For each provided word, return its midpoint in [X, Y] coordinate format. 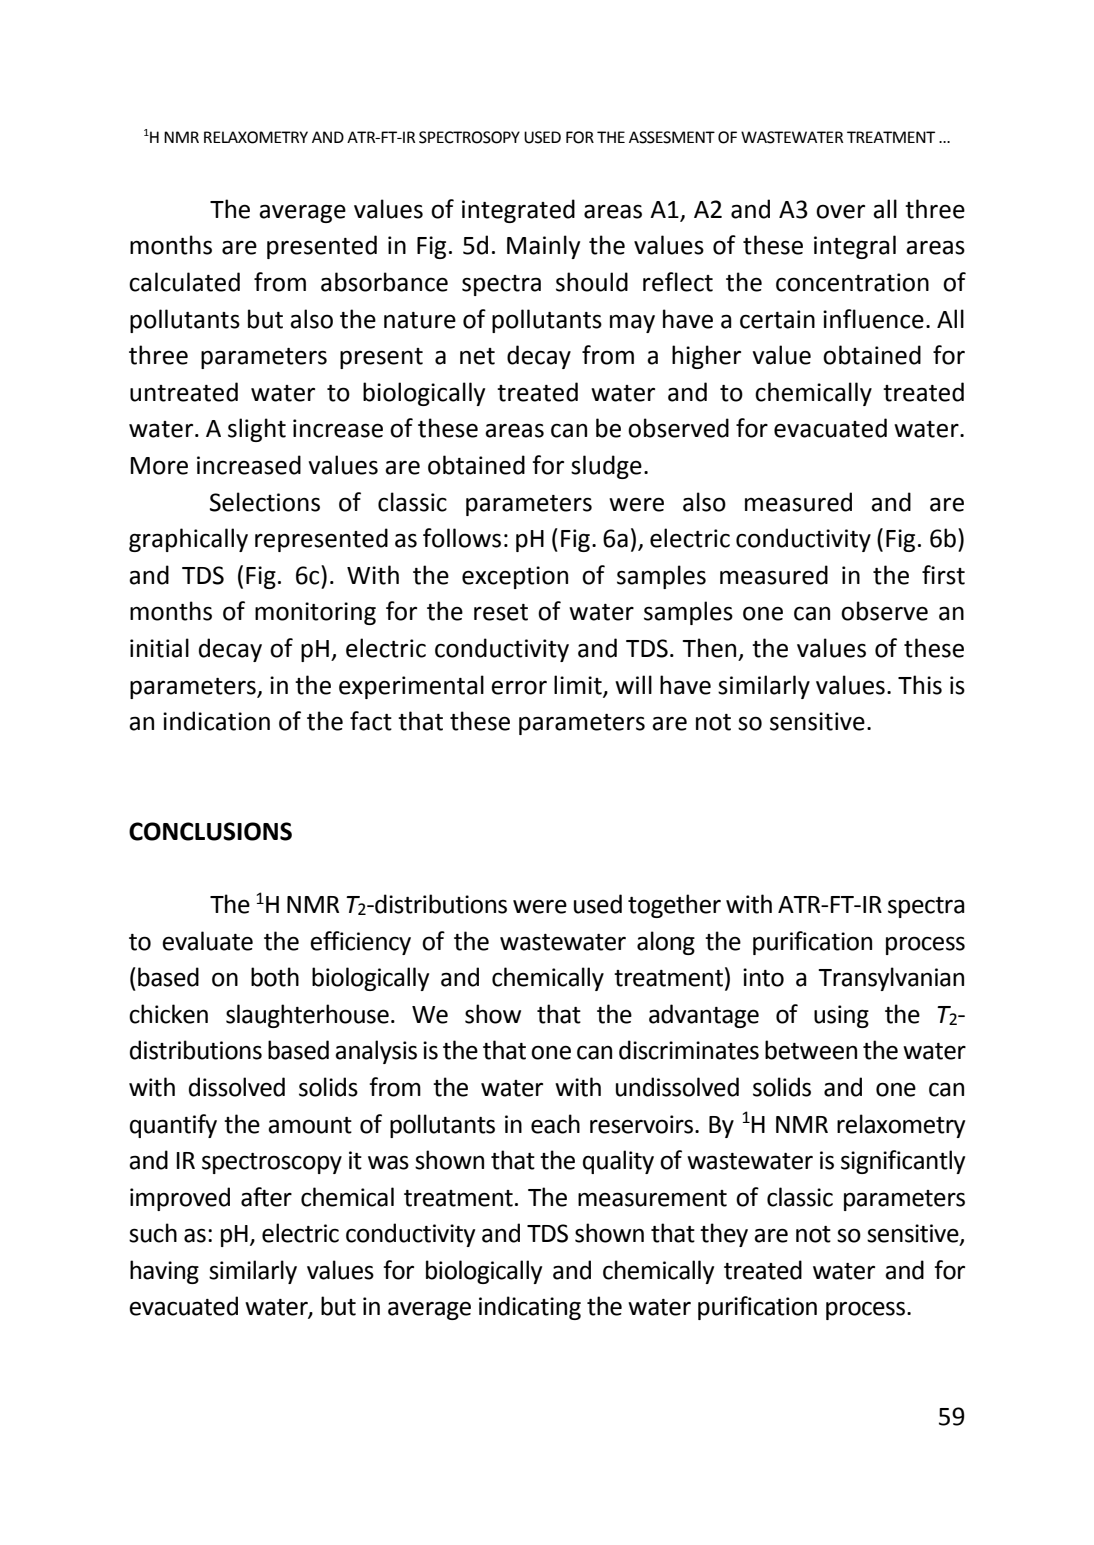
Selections [265, 502]
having [164, 1272]
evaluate [207, 941]
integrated [518, 211]
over [840, 211]
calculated [184, 282]
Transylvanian [891, 979]
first [943, 575]
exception [515, 577]
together [674, 906]
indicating [530, 1308]
